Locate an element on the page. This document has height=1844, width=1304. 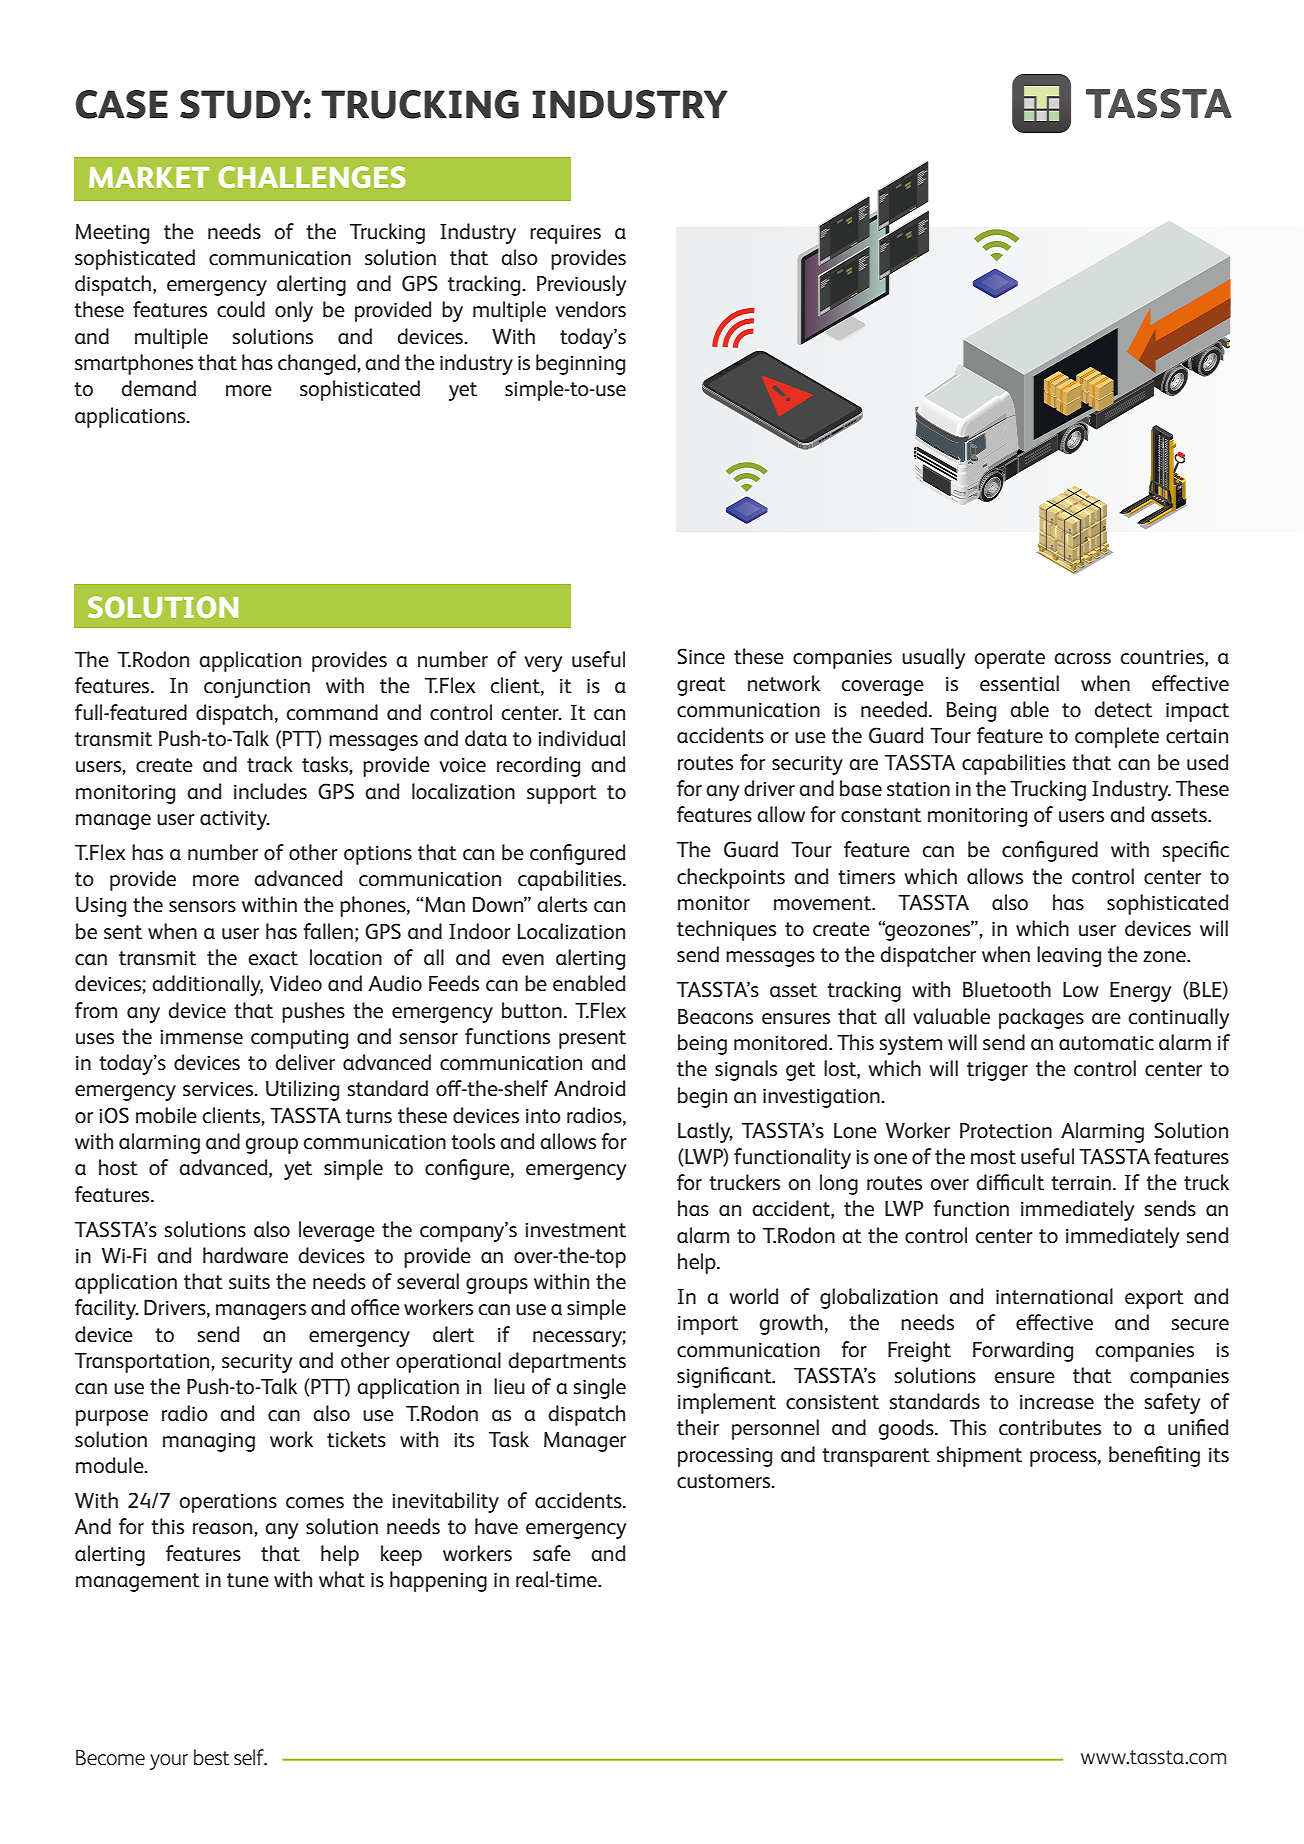
Previously is located at coordinates (581, 285).
